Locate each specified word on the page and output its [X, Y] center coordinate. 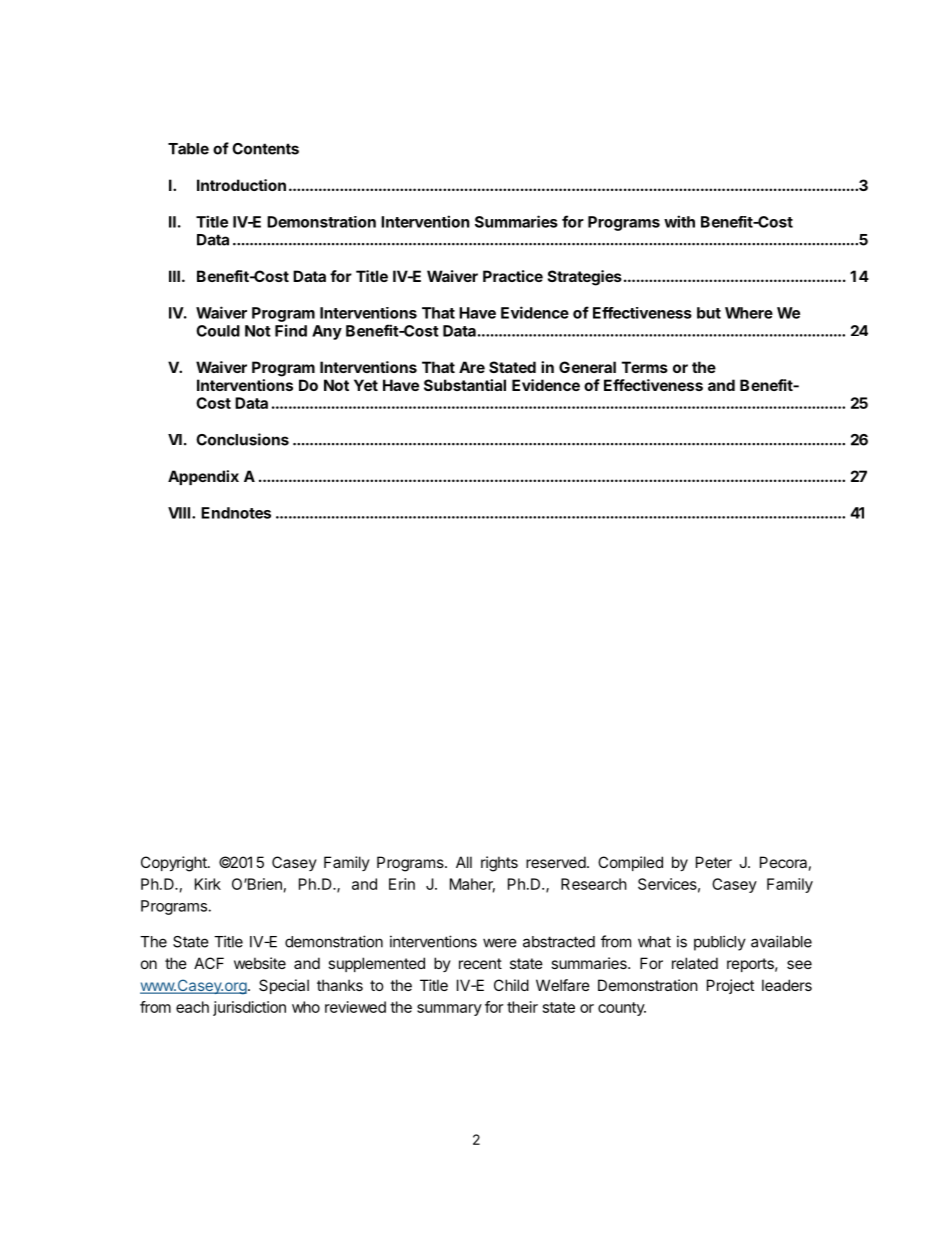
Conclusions [242, 439]
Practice [513, 276]
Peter [714, 862]
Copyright [175, 864]
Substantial [465, 385]
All [464, 862]
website [260, 963]
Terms [645, 367]
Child [511, 985]
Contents [265, 149]
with [679, 221]
